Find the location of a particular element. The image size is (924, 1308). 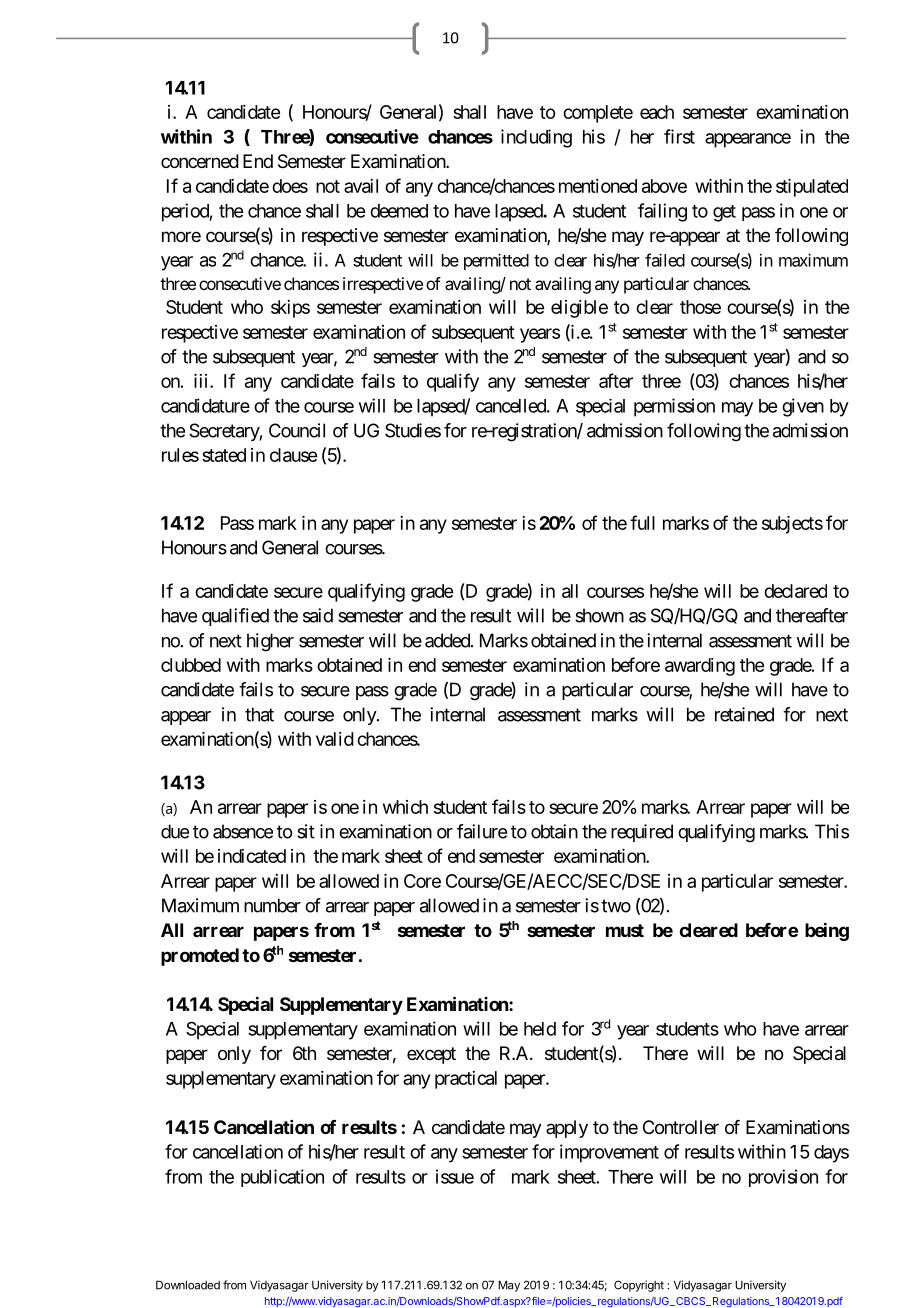

promoted is located at coordinates (200, 957).
